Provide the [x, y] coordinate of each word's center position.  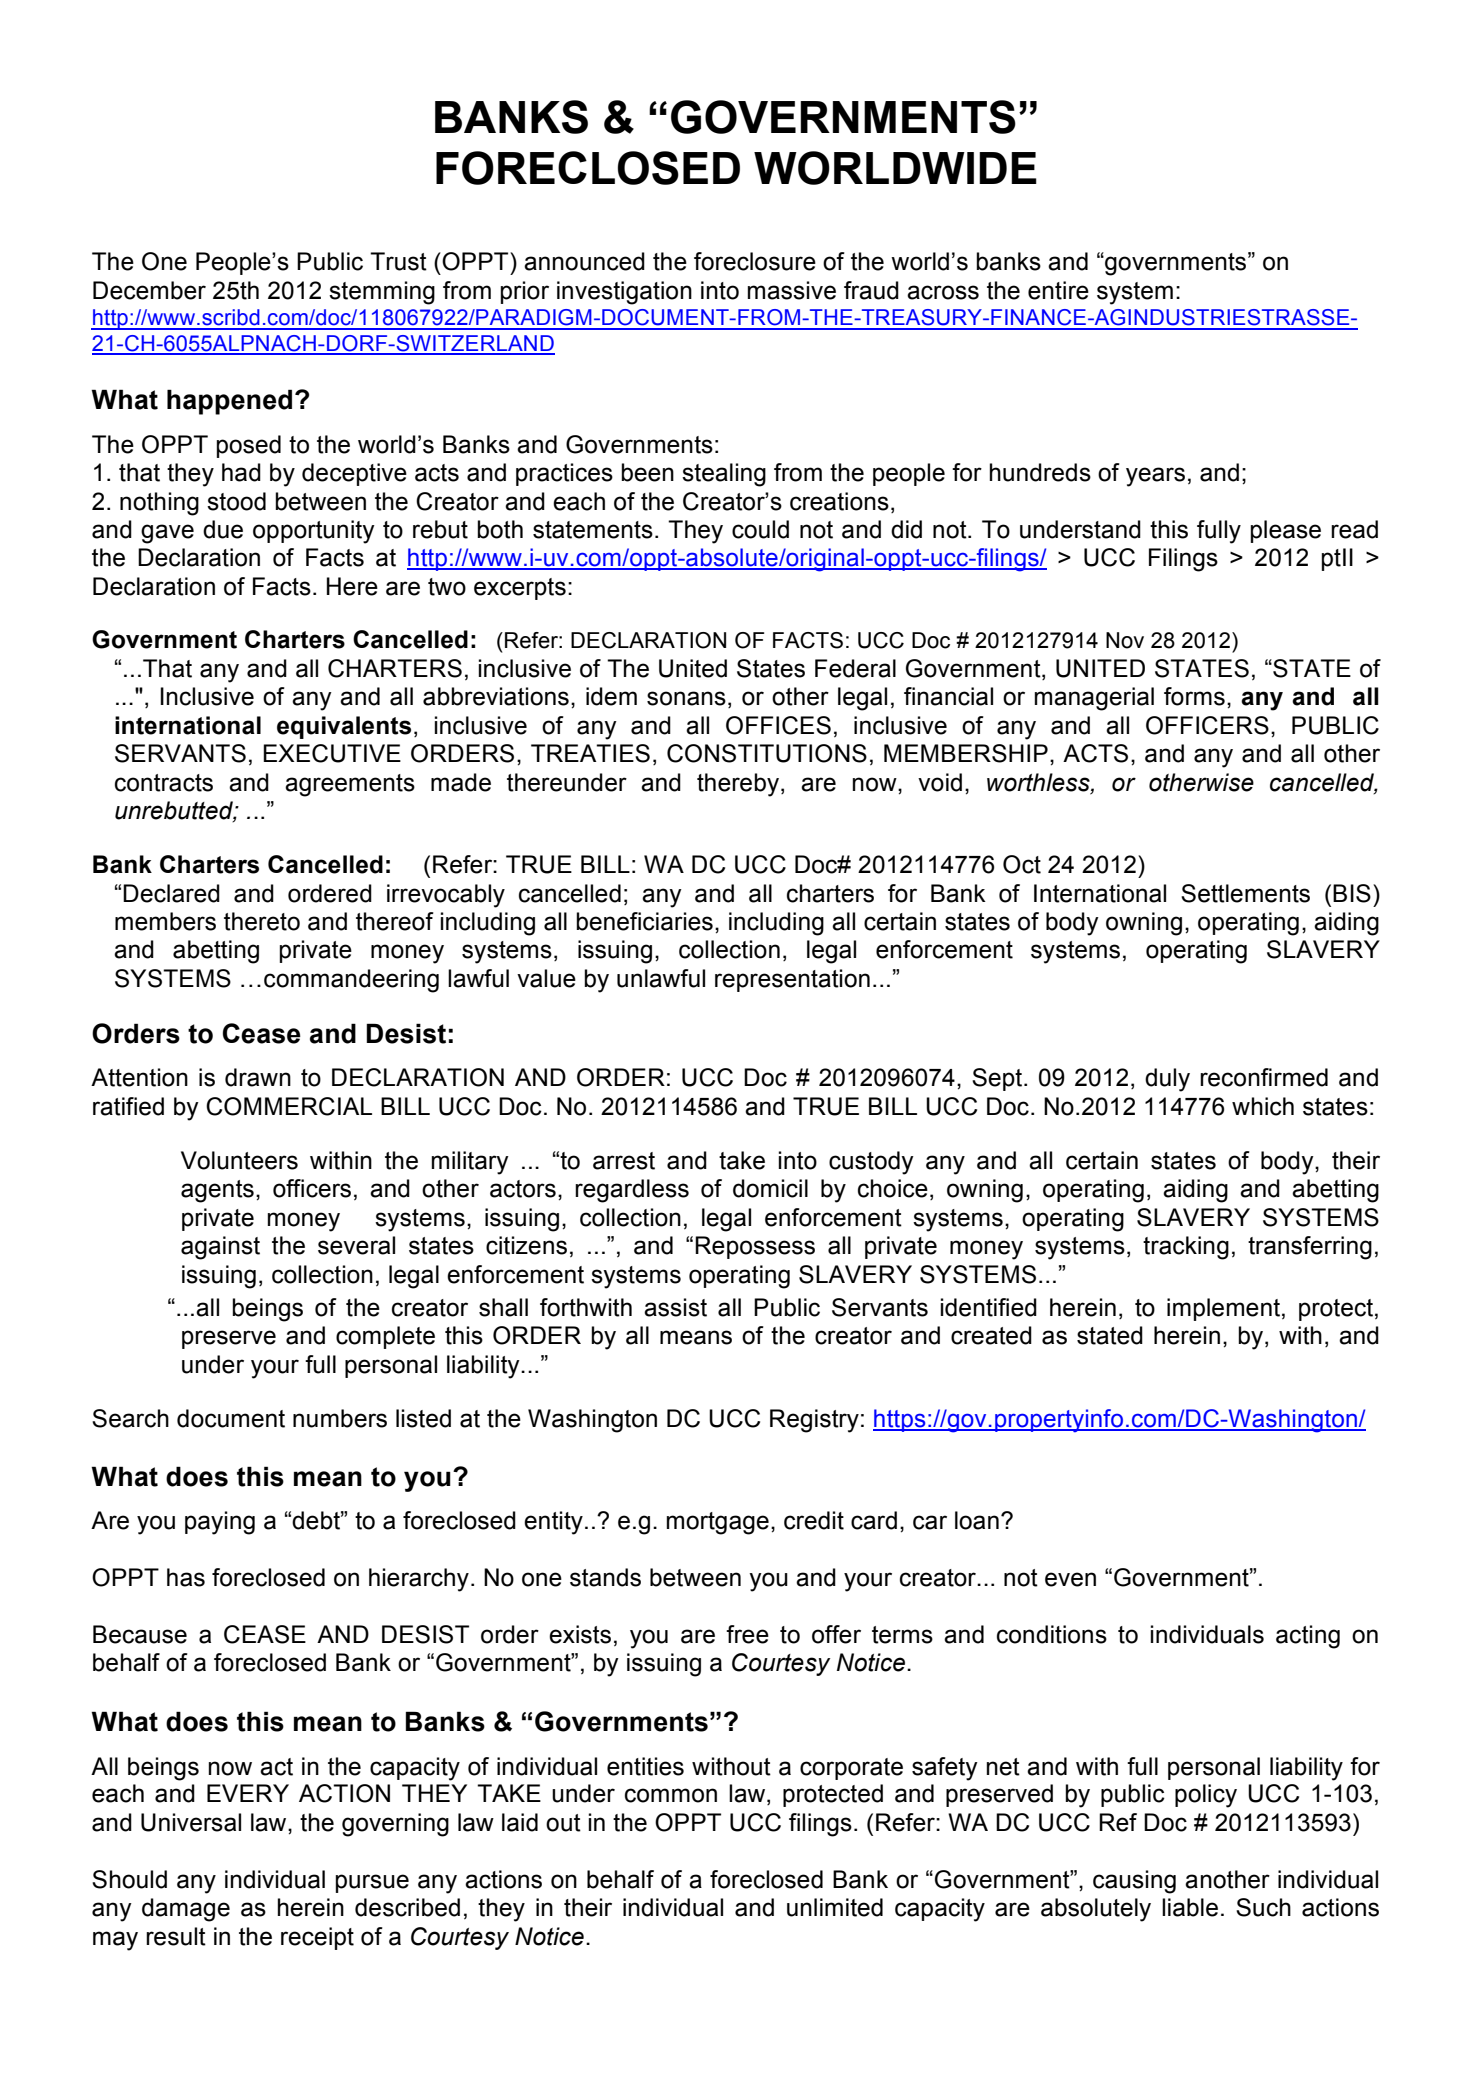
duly [1167, 1080]
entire [1058, 290]
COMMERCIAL [289, 1106]
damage [186, 1910]
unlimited [835, 1907]
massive [792, 290]
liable [1190, 1907]
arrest [624, 1161]
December [149, 290]
